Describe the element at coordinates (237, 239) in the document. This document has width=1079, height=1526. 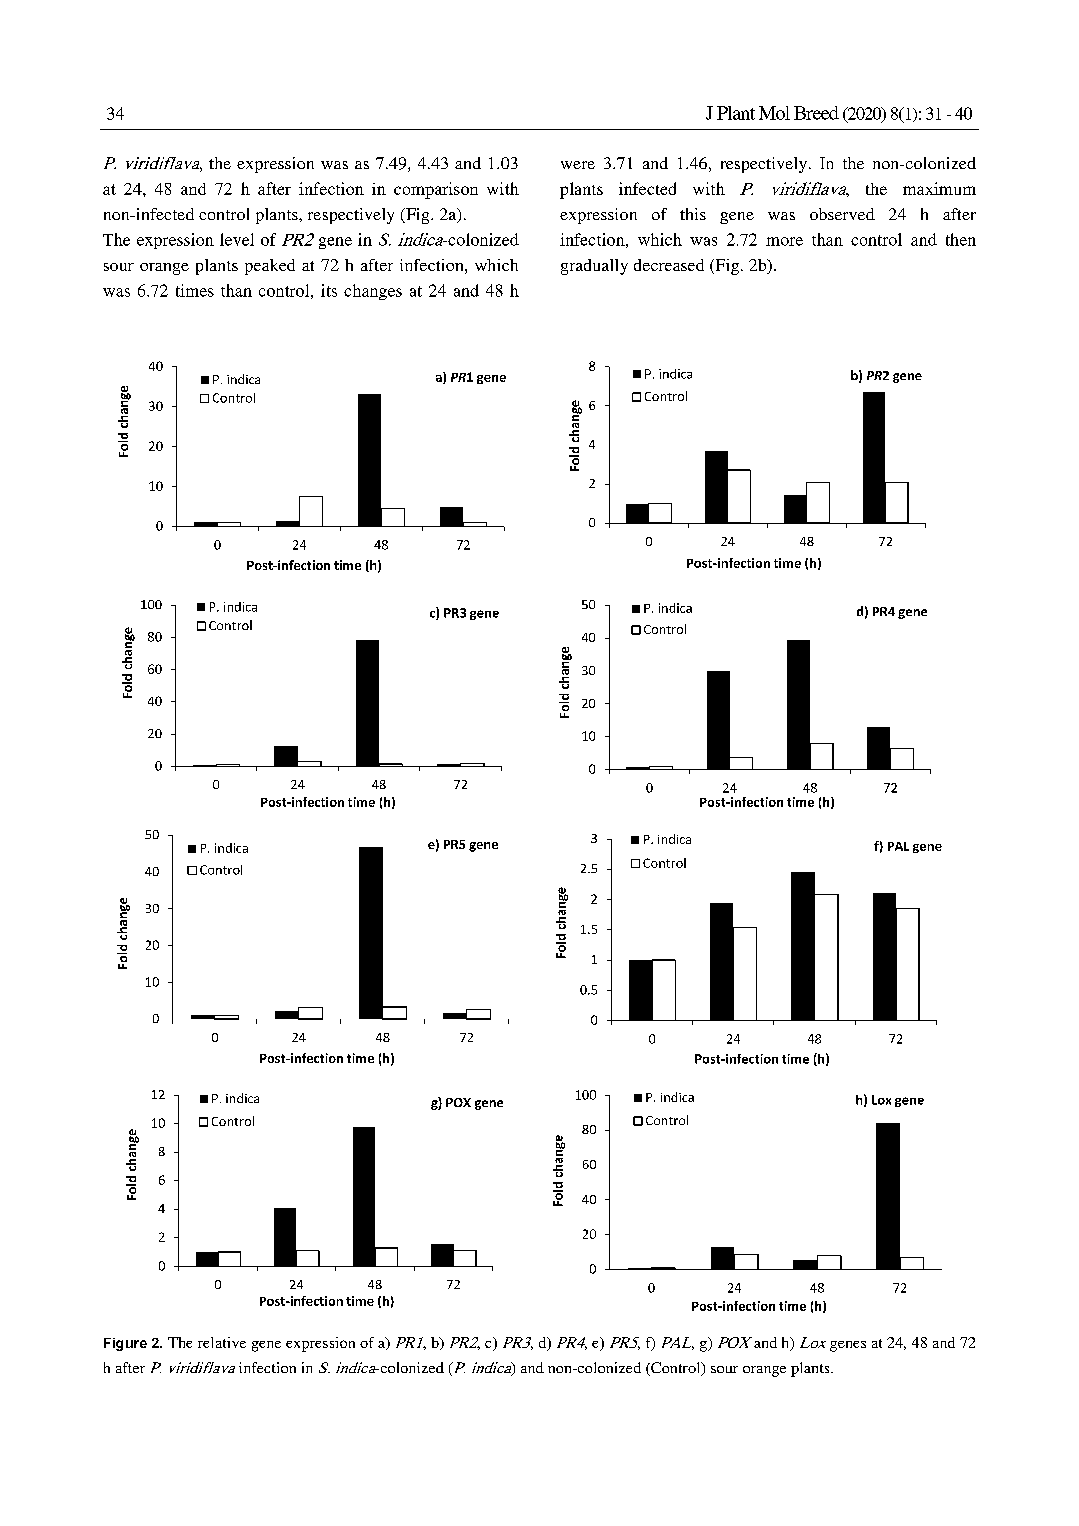
I see `level` at that location.
